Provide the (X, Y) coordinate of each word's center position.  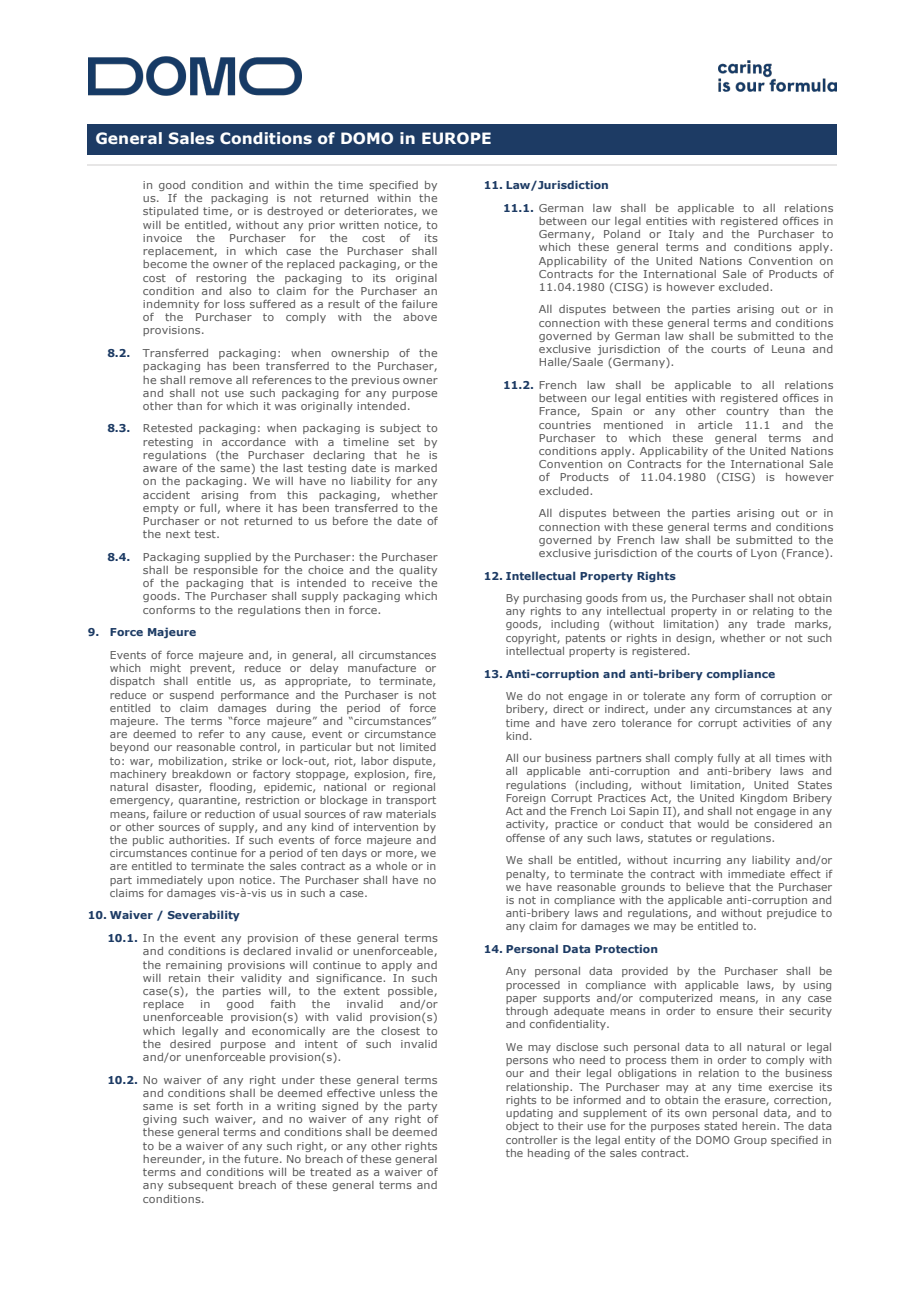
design (694, 639)
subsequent (200, 1186)
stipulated (170, 212)
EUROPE (456, 138)
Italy (681, 235)
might (165, 669)
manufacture (382, 668)
